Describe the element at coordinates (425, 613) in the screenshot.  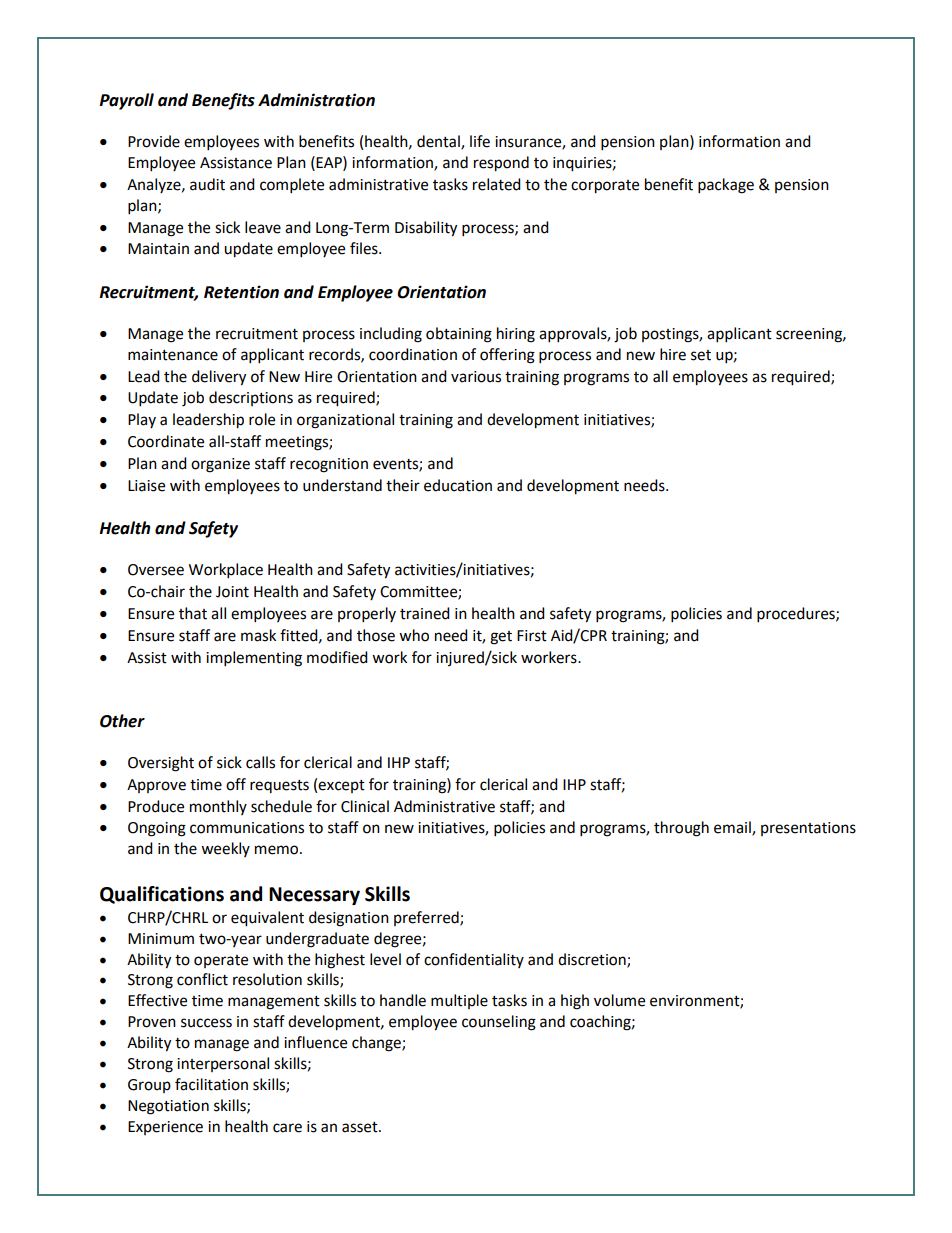
I see `trained` at that location.
